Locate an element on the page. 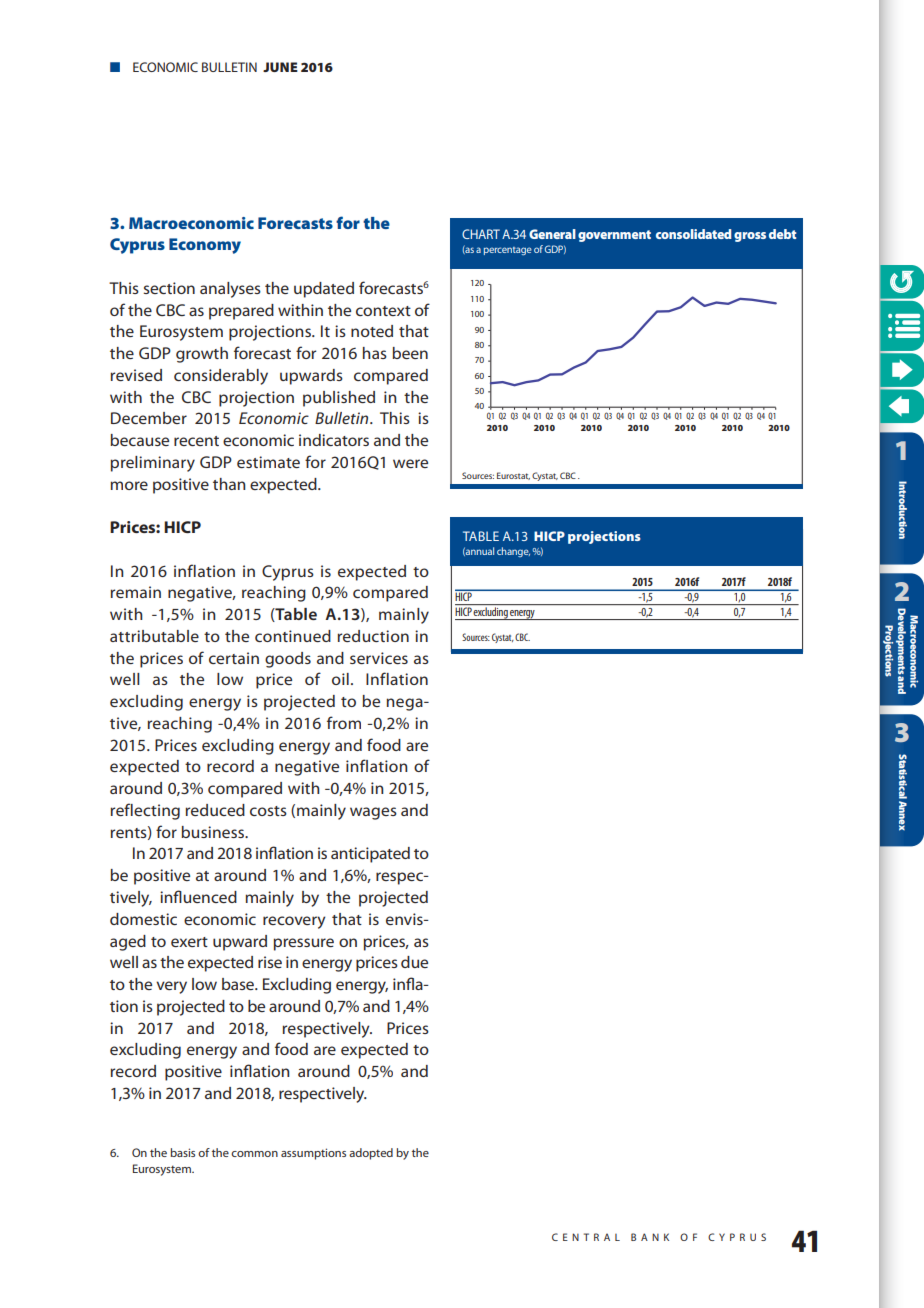  CHART is located at coordinates (481, 234).
